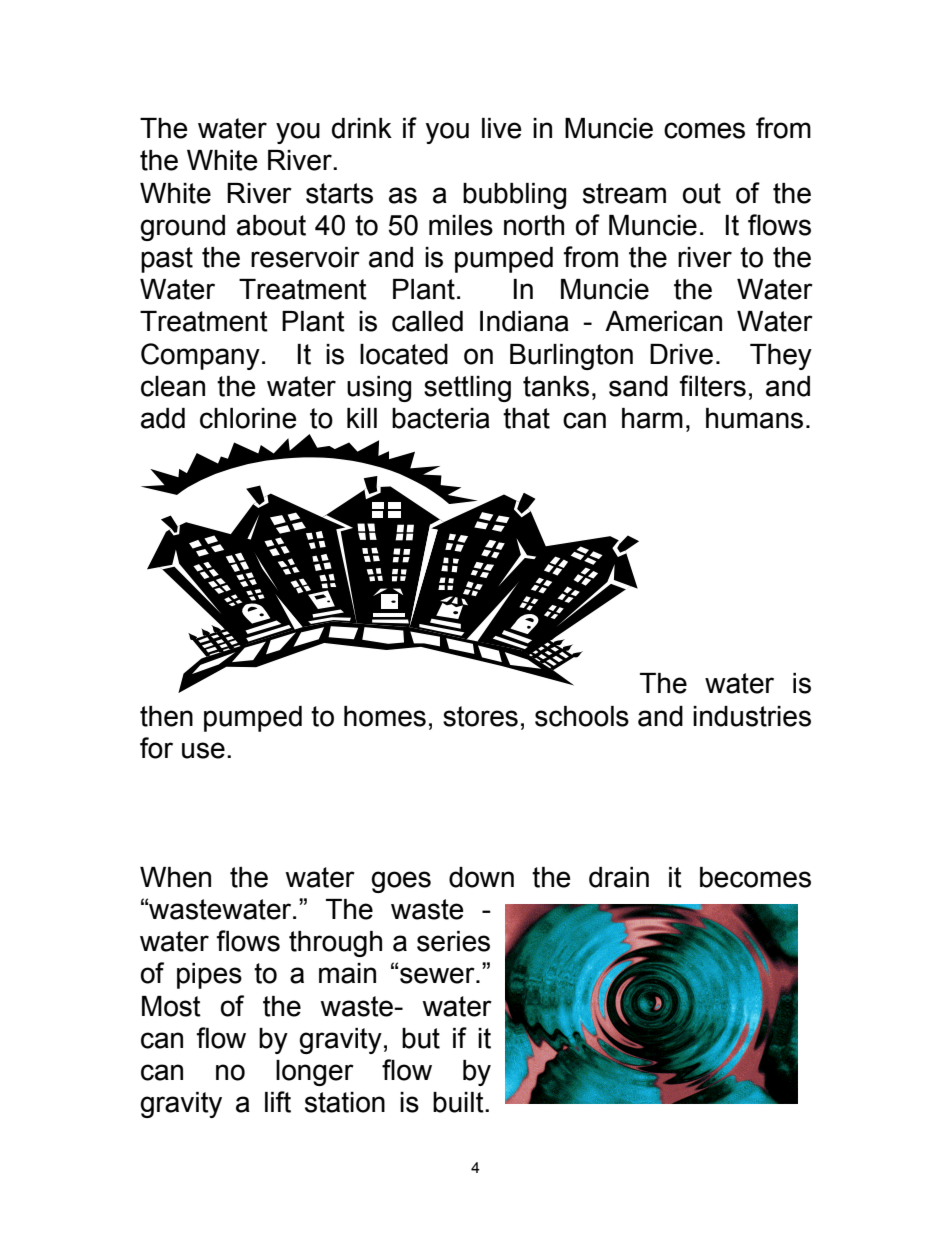 Image resolution: width=952 pixels, height=1233 pixels. I want to click on live, so click(501, 128).
